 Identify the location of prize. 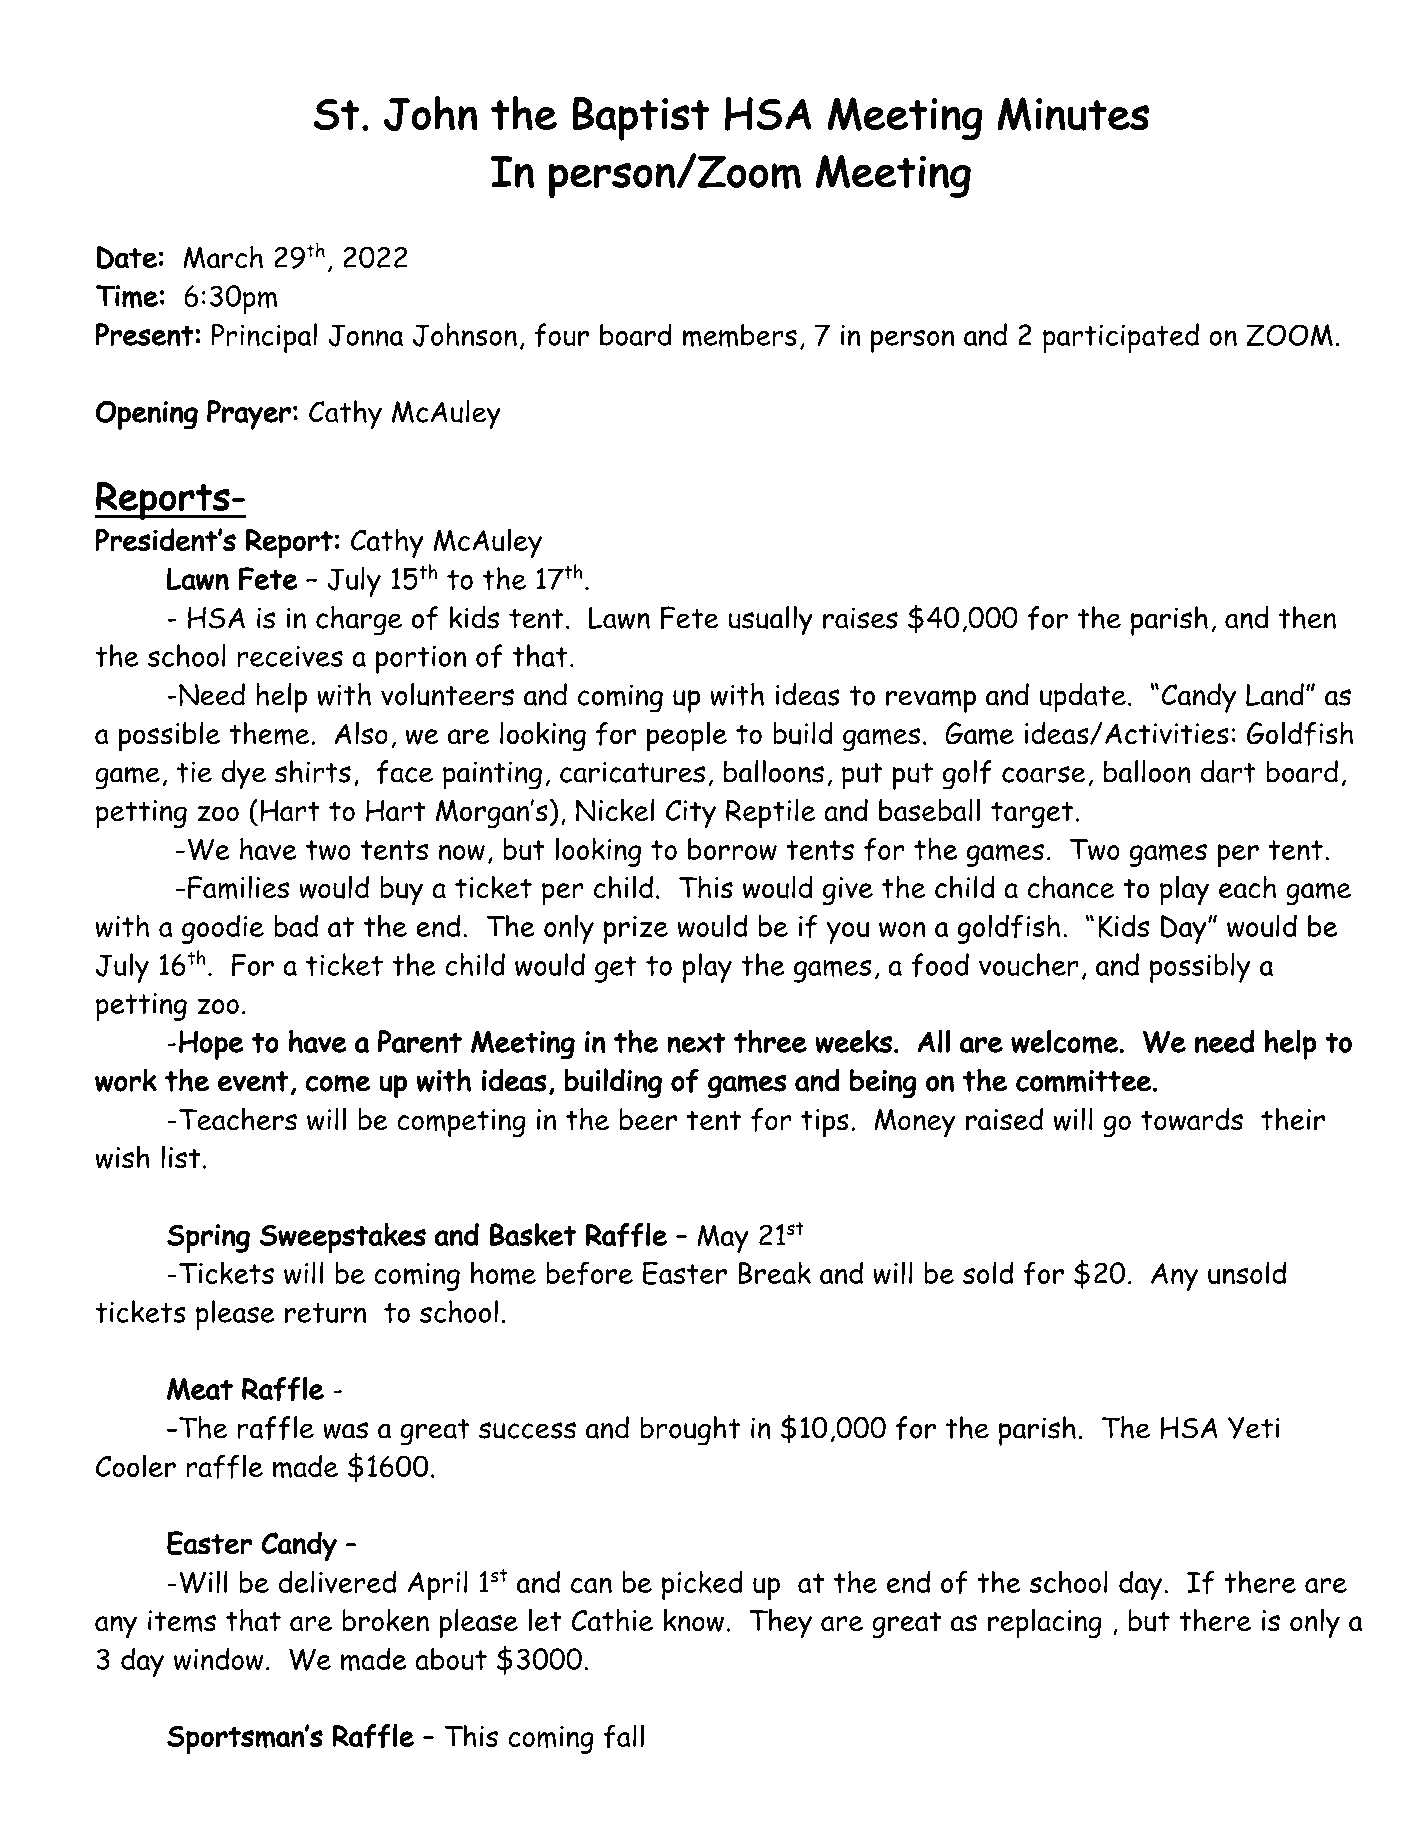
(636, 930).
